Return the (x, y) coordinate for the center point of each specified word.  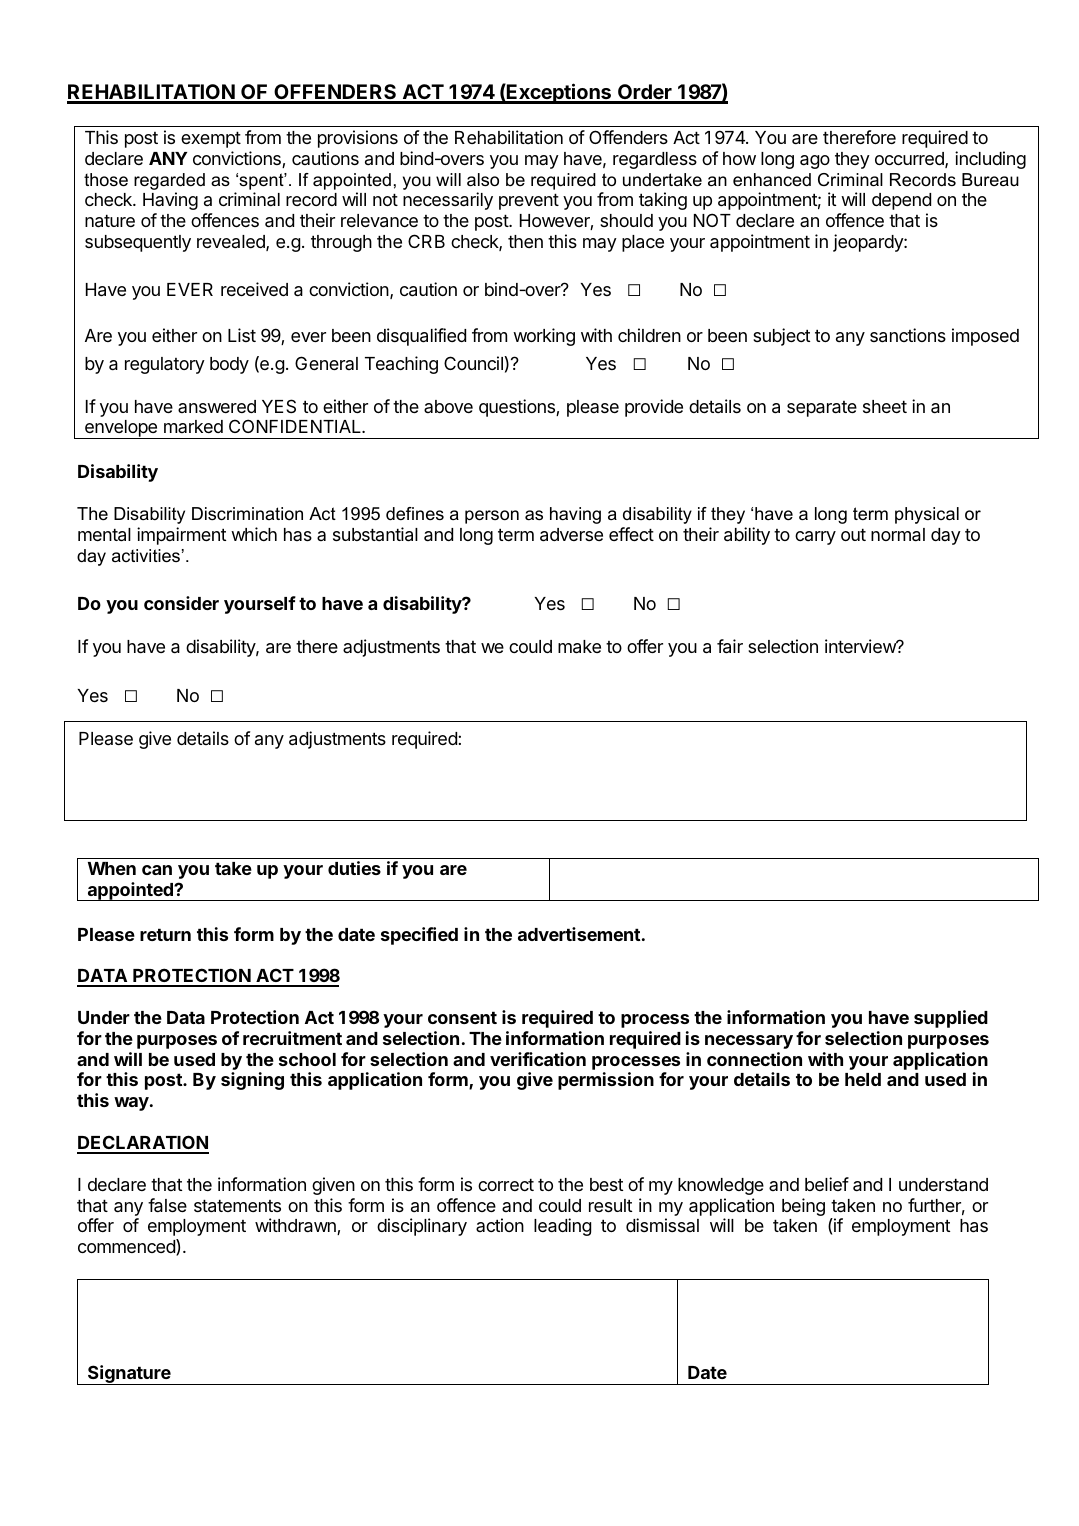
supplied (951, 1019)
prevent (529, 201)
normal (898, 535)
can (157, 870)
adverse (571, 535)
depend (901, 201)
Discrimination (247, 514)
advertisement (579, 934)
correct (506, 1184)
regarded (169, 181)
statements (237, 1206)
